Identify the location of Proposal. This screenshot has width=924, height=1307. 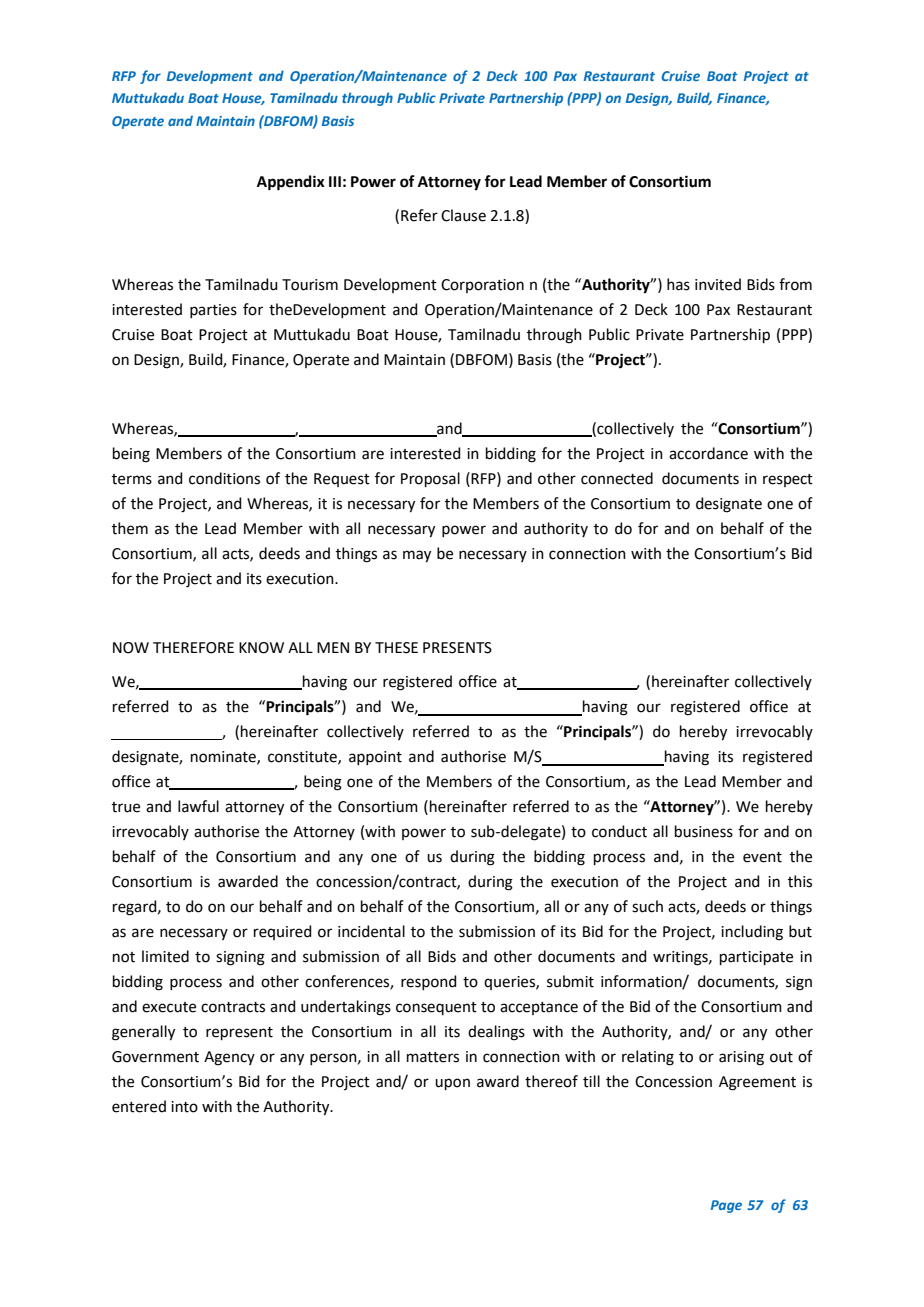
(430, 479).
